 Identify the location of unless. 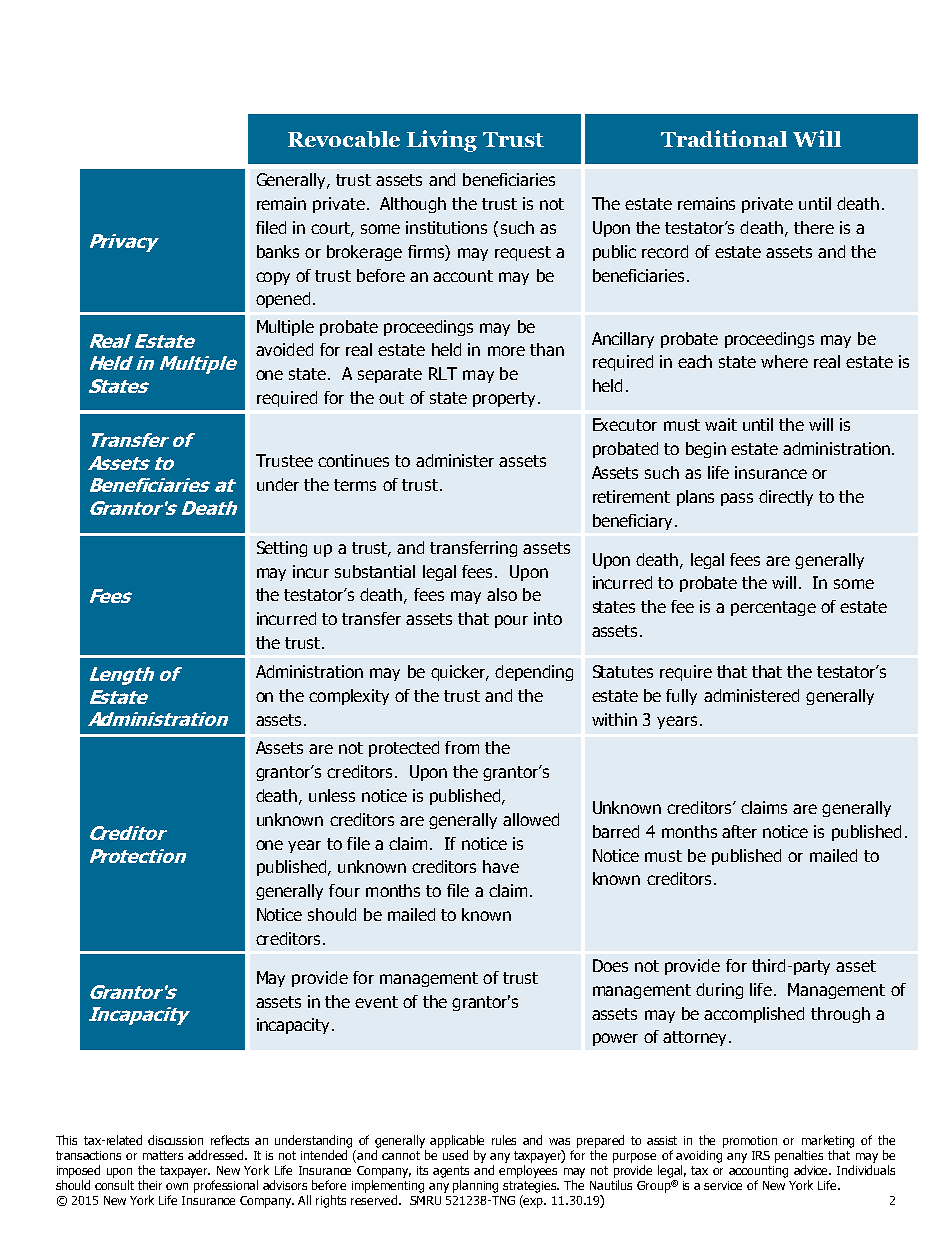
(332, 795).
